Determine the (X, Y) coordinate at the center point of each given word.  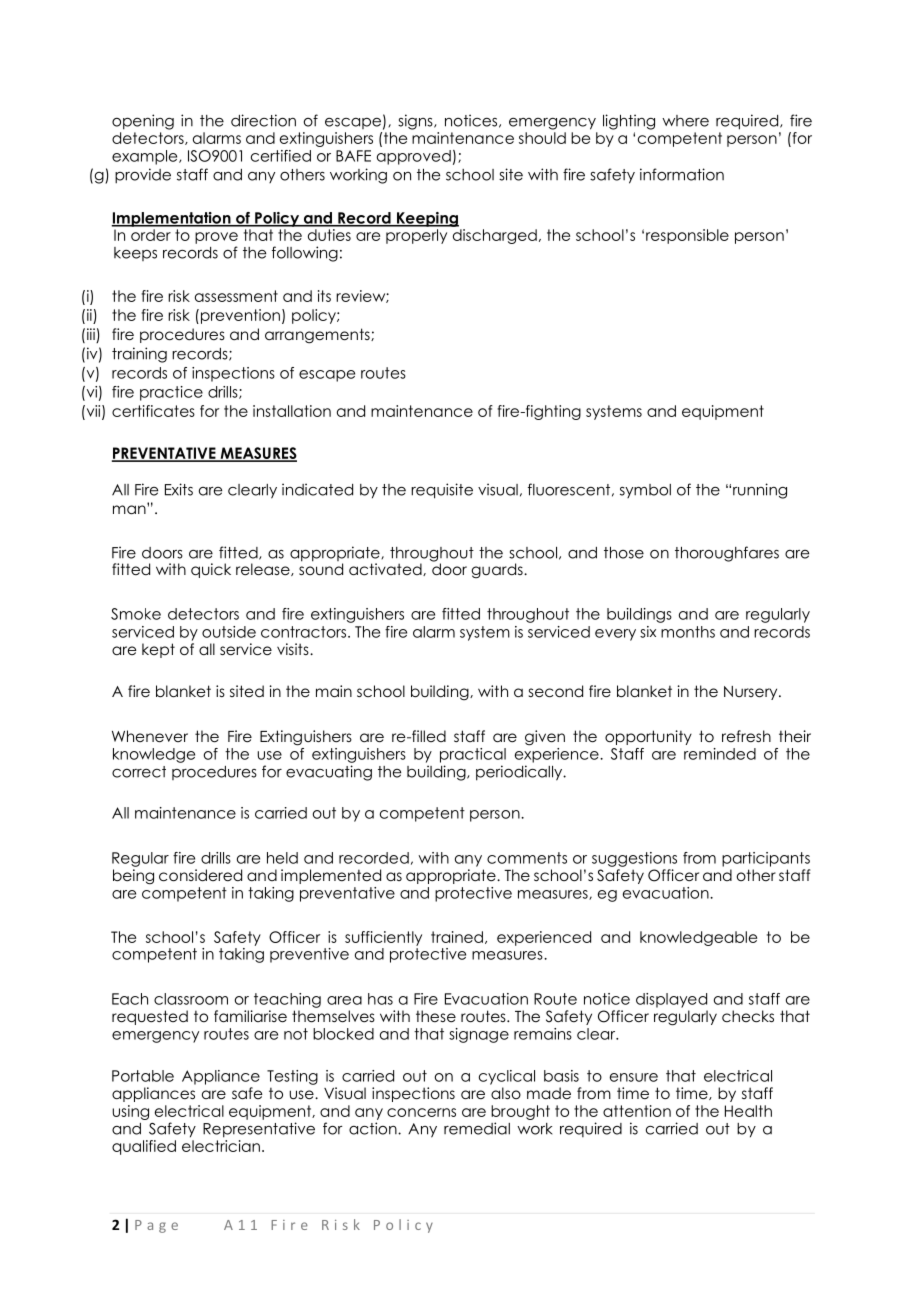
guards (498, 570)
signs (416, 122)
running (760, 491)
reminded (720, 754)
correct (139, 772)
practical (473, 755)
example (146, 157)
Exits (179, 489)
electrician (221, 1146)
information (682, 174)
